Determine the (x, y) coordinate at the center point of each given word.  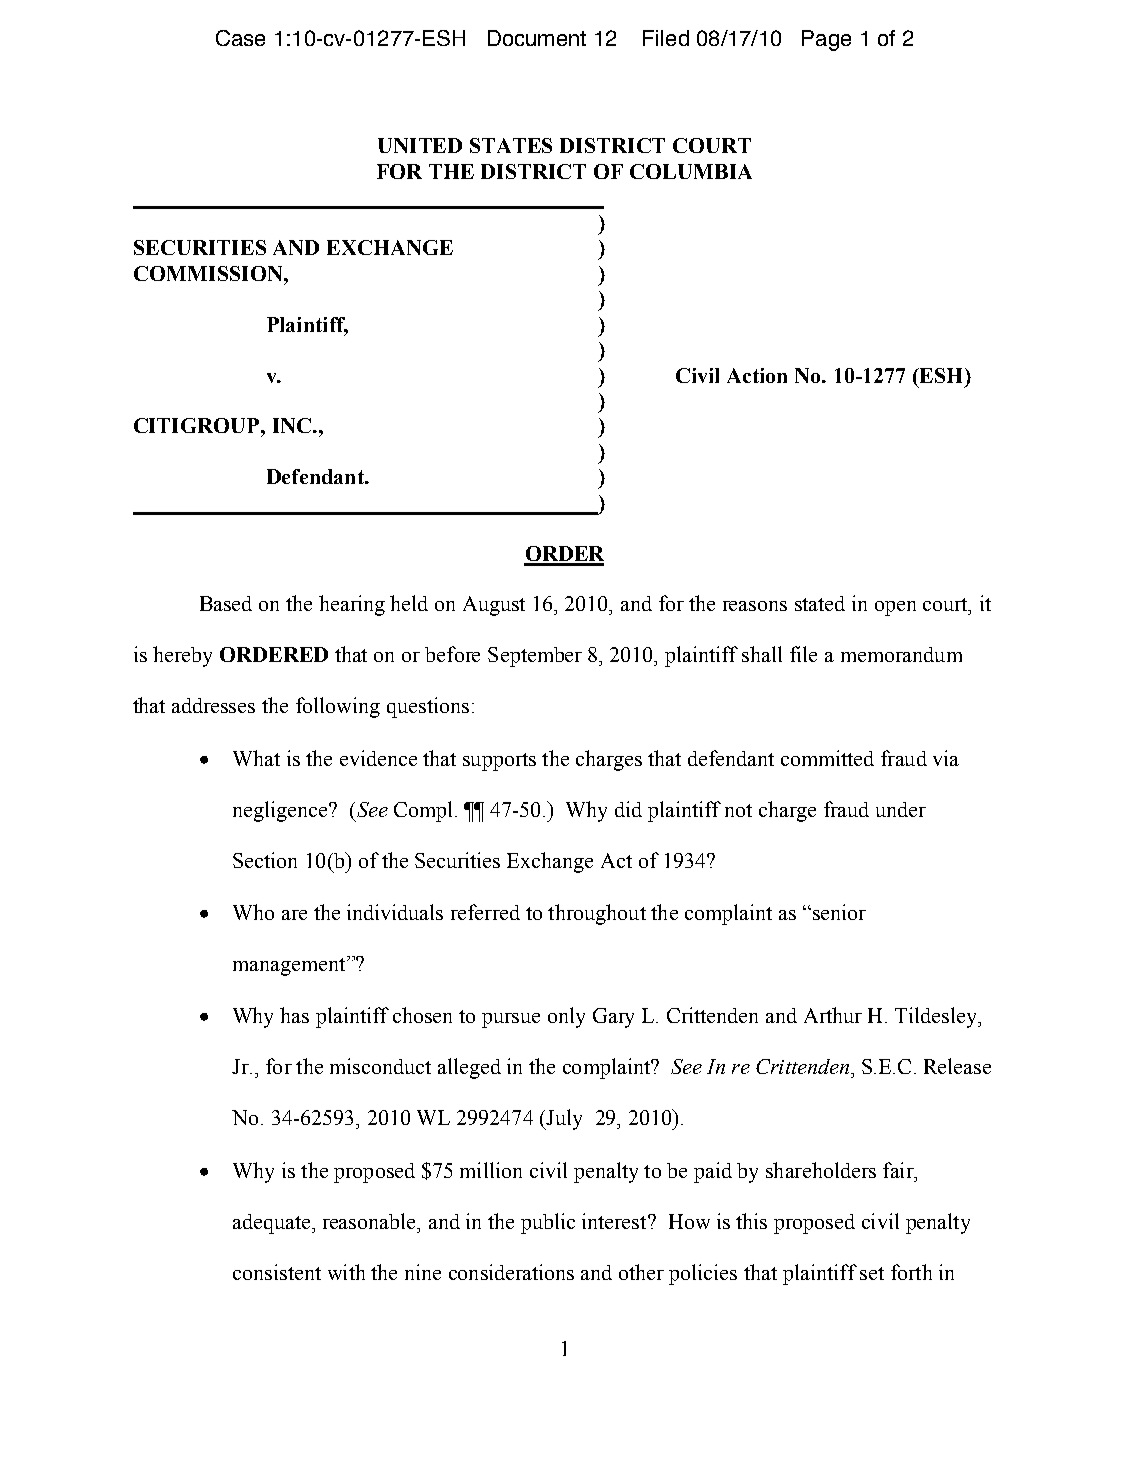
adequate (273, 1224)
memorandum (901, 654)
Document (537, 38)
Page (826, 40)
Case (240, 38)
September (535, 657)
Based (226, 603)
